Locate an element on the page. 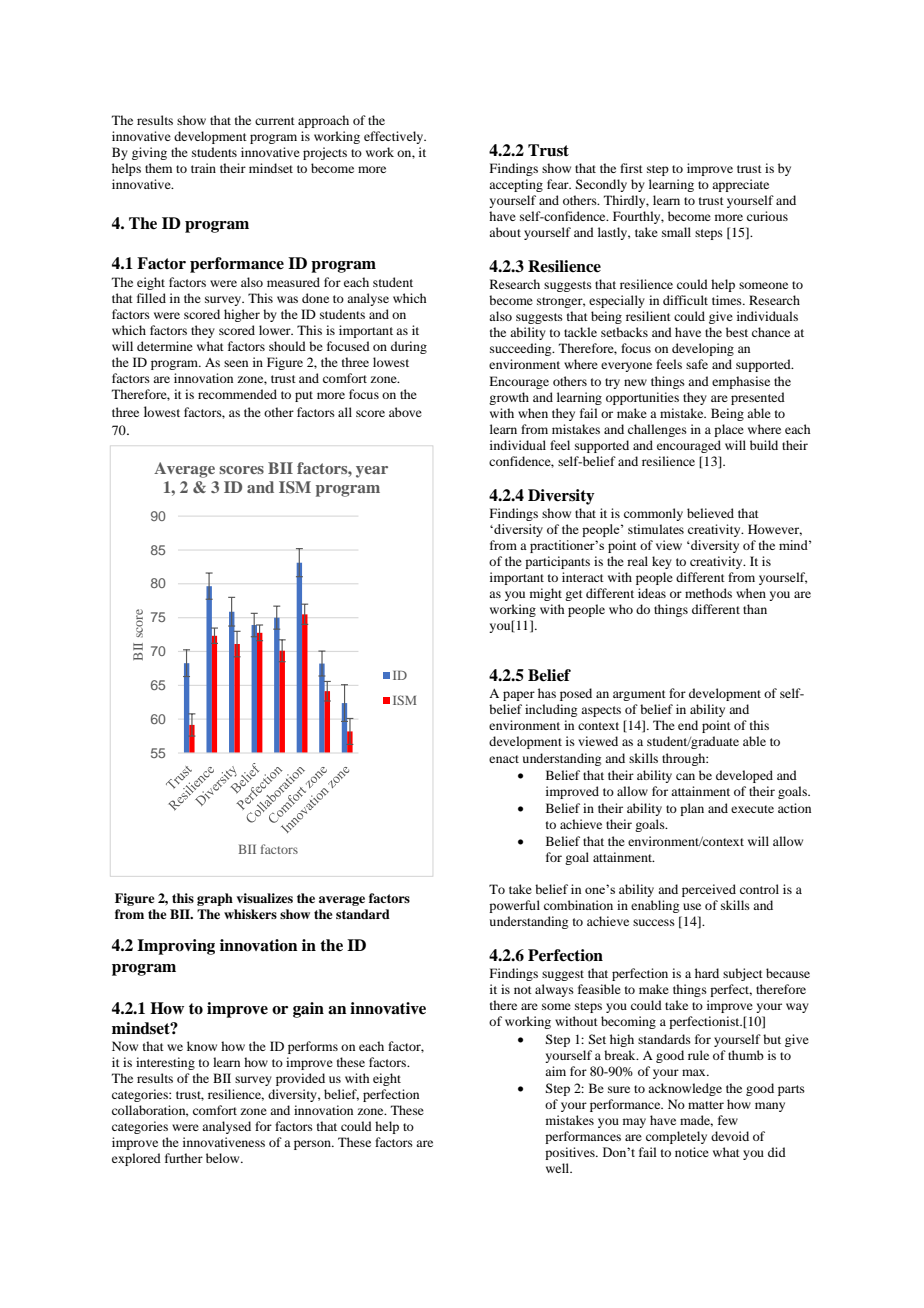 The image size is (924, 1308). perceived is located at coordinates (709, 890).
